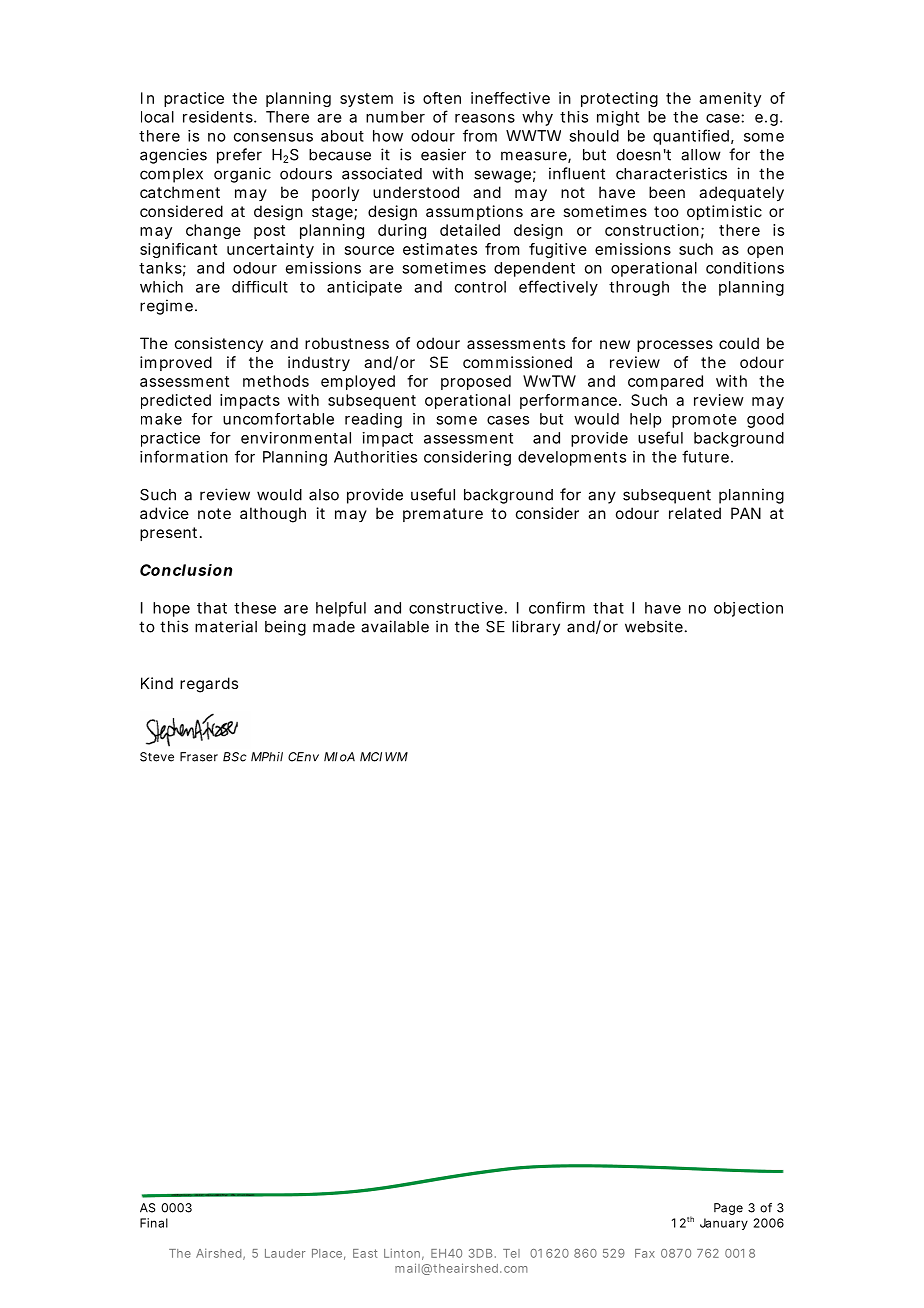 This screenshot has width=924, height=1308. I want to click on Final, so click(154, 1223).
